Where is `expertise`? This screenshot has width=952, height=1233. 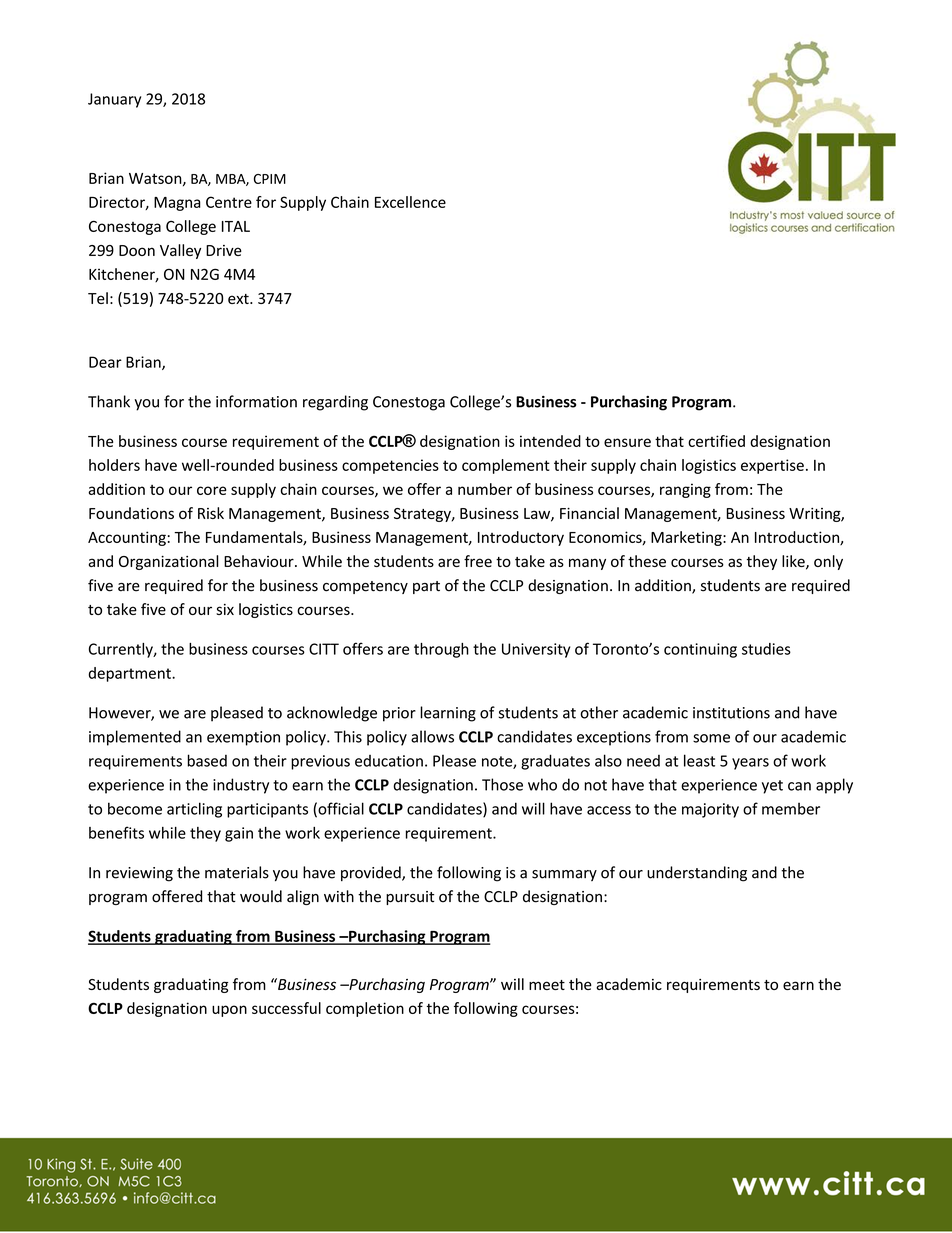
expertise is located at coordinates (772, 466).
